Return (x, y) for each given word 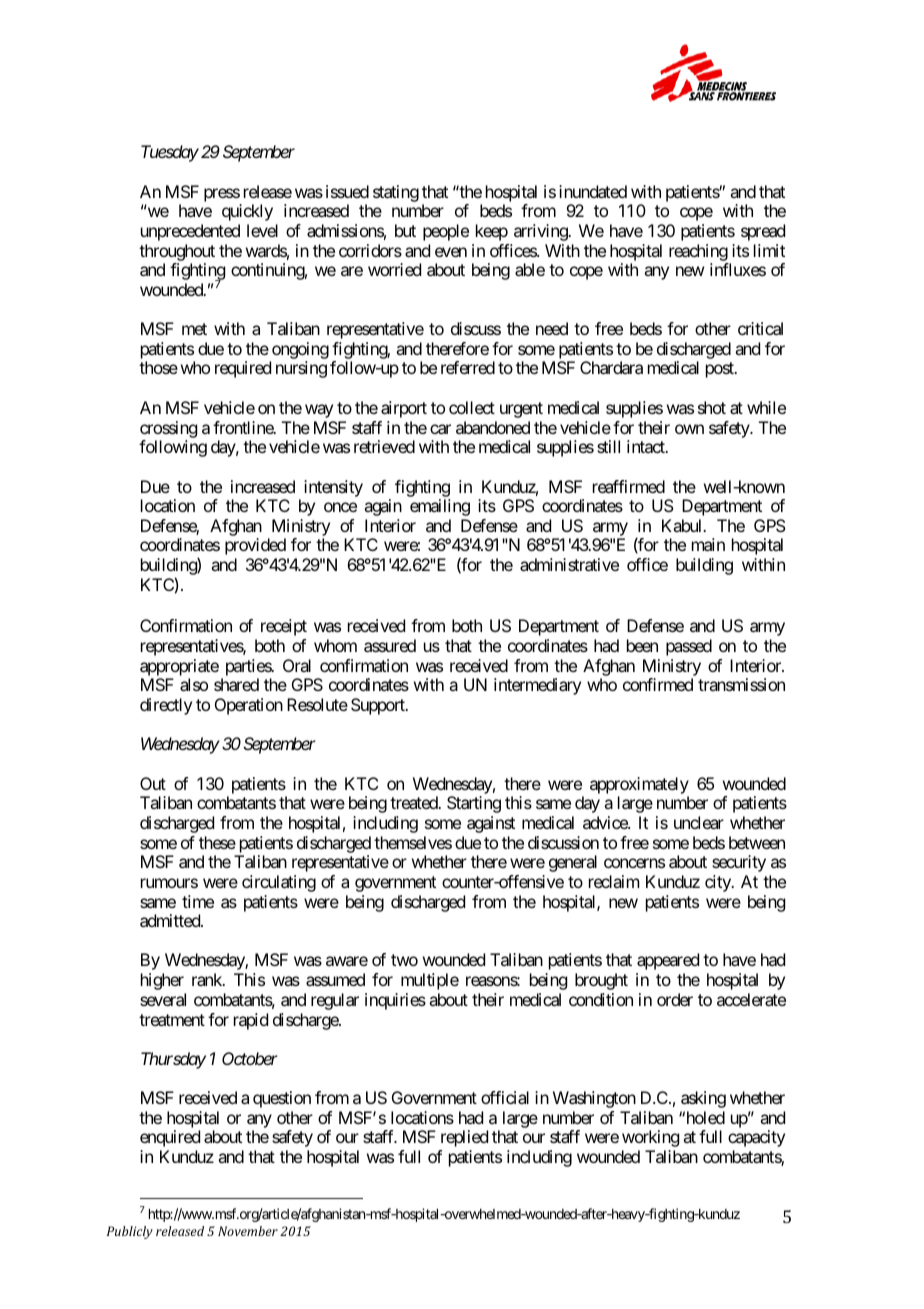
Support (379, 706)
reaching (698, 252)
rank (208, 979)
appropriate (179, 667)
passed (689, 647)
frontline (244, 427)
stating (396, 193)
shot (712, 407)
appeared (668, 961)
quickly (247, 212)
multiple (430, 981)
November (248, 1231)
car (440, 429)
